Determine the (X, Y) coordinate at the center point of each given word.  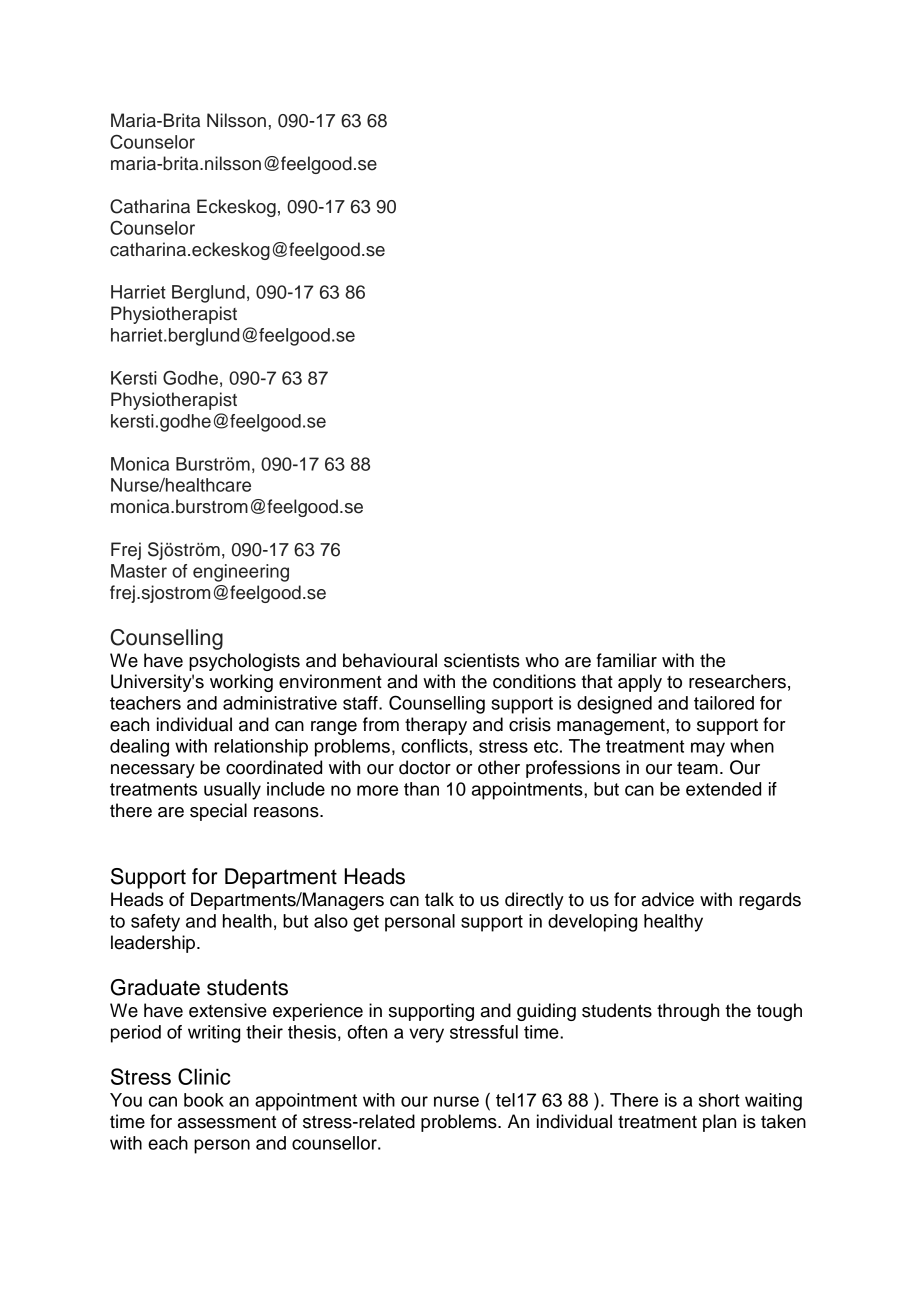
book (204, 1100)
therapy (436, 726)
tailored (724, 703)
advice (668, 899)
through (688, 1012)
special (218, 812)
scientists (482, 660)
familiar (627, 660)
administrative (280, 703)
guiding (546, 1012)
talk (439, 899)
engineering (241, 573)
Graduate (155, 987)
